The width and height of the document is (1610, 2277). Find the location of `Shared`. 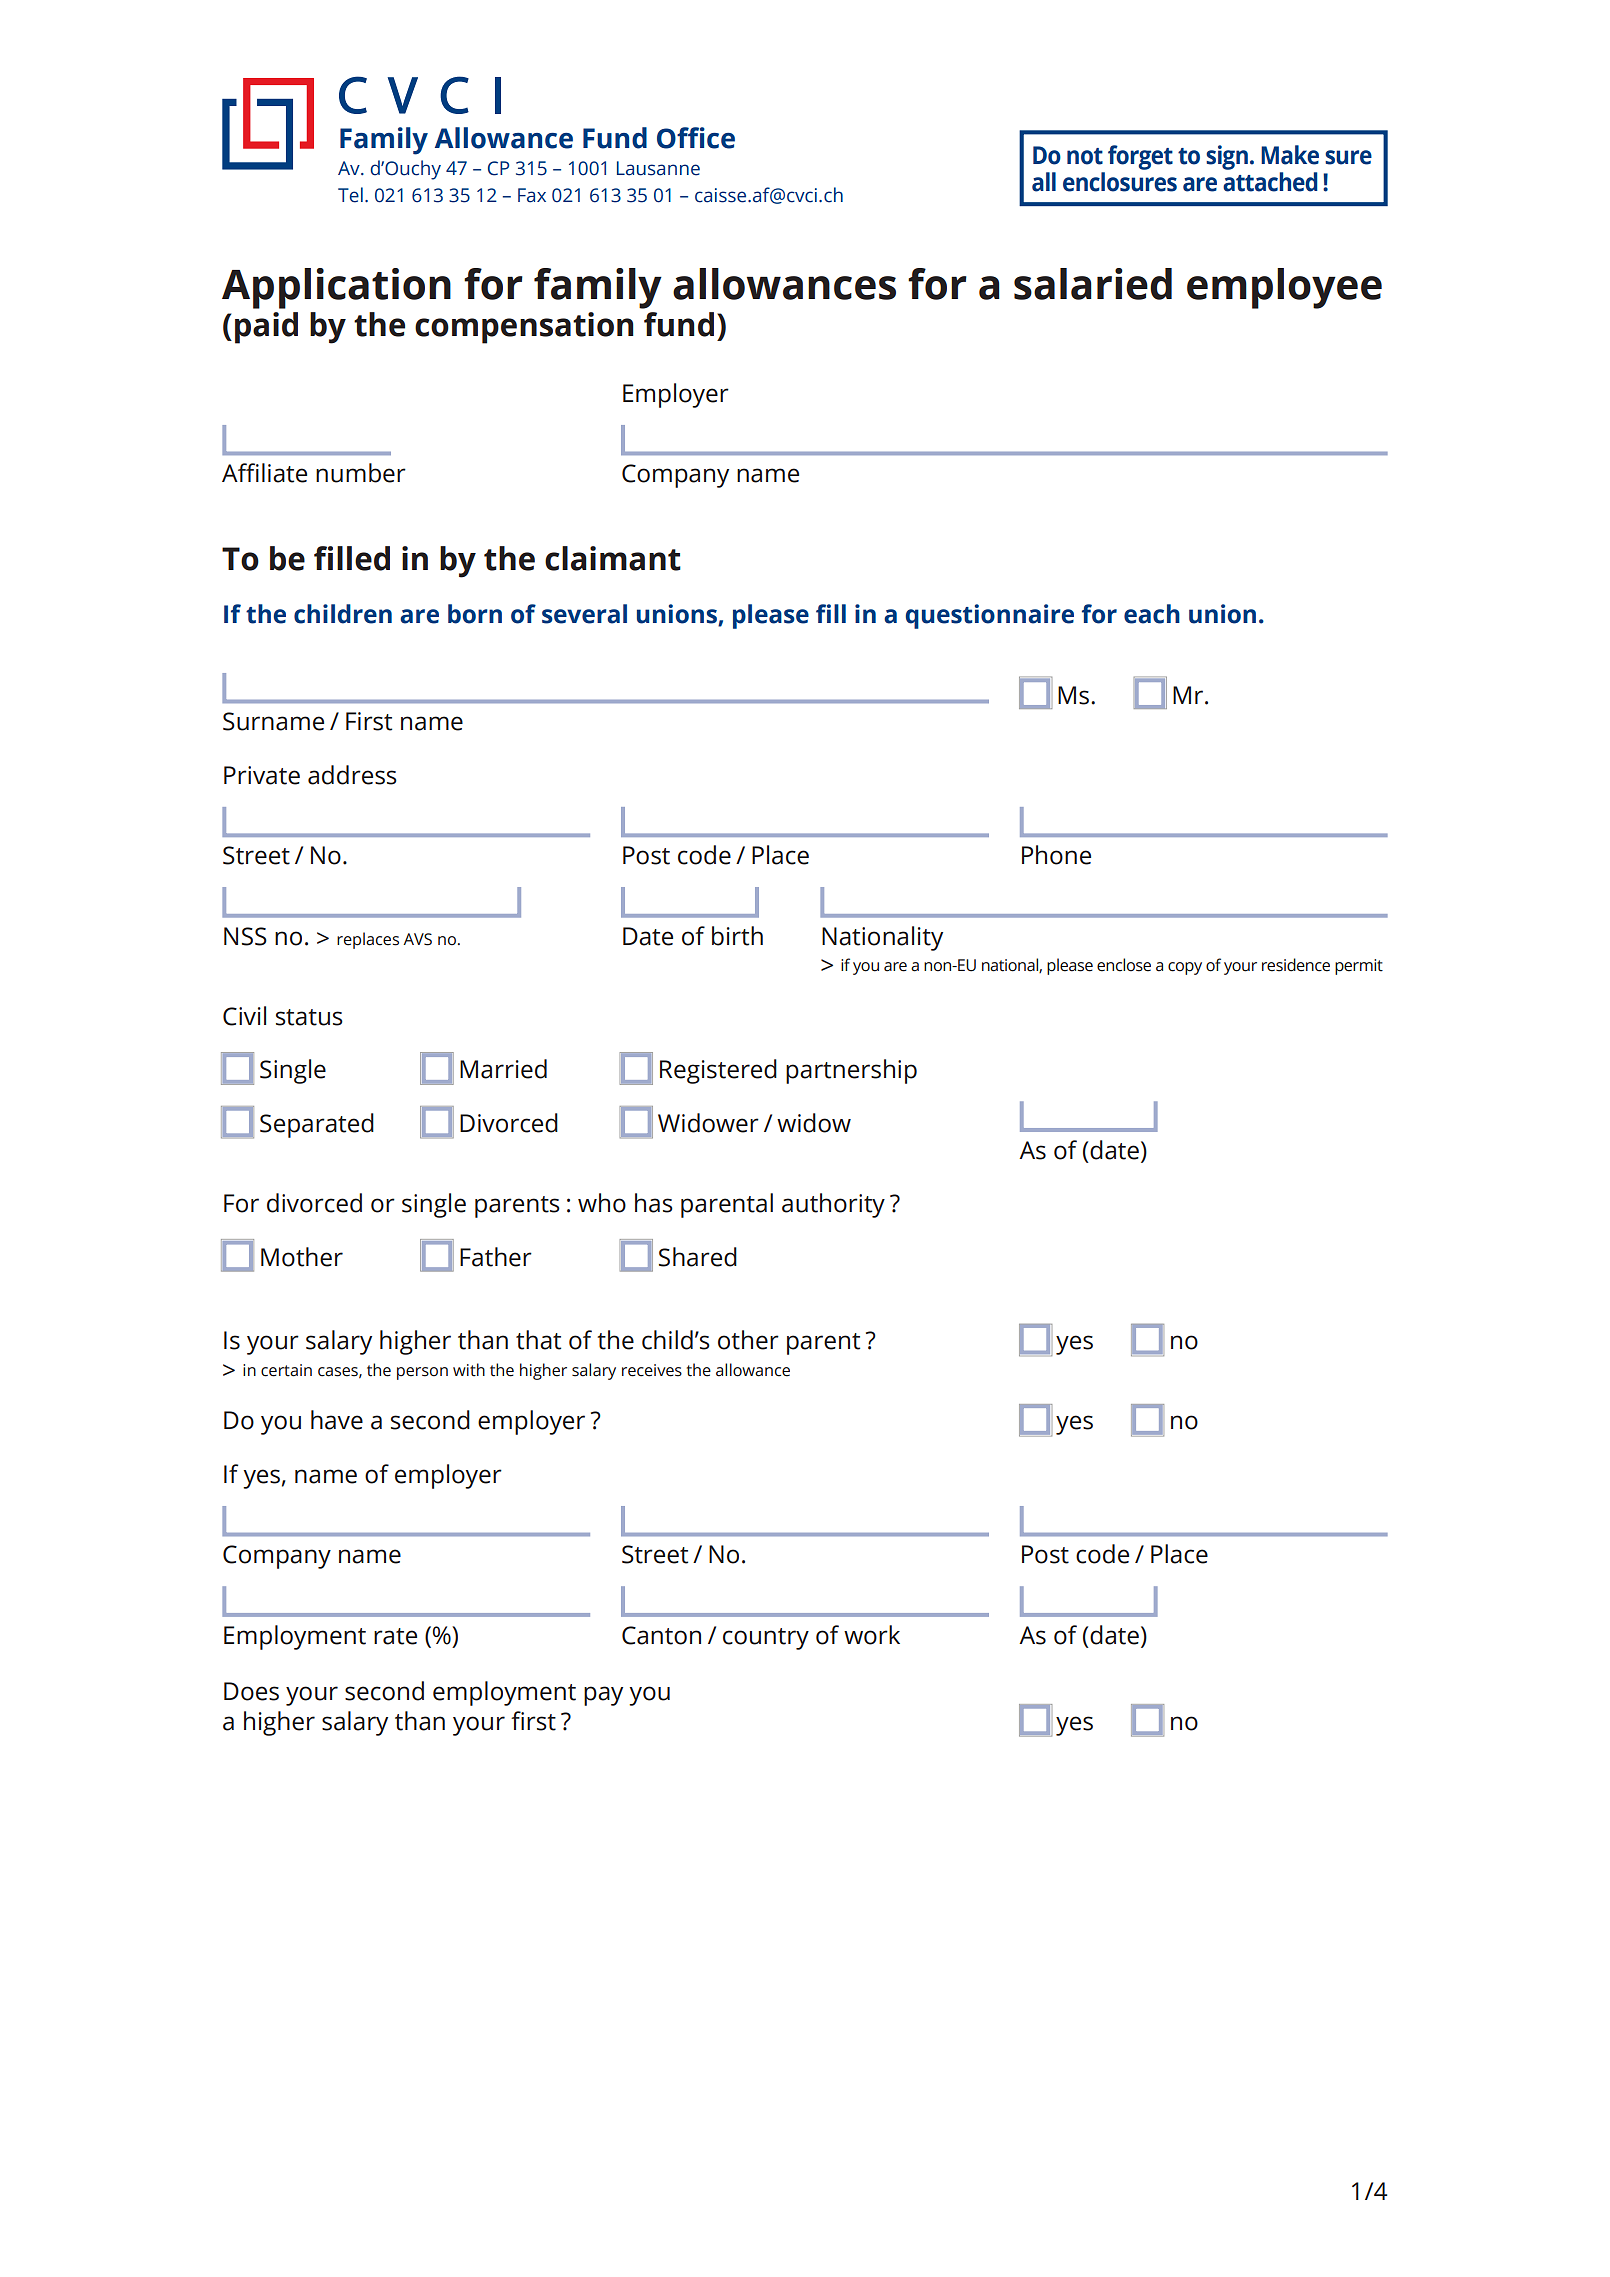

Shared is located at coordinates (698, 1257).
